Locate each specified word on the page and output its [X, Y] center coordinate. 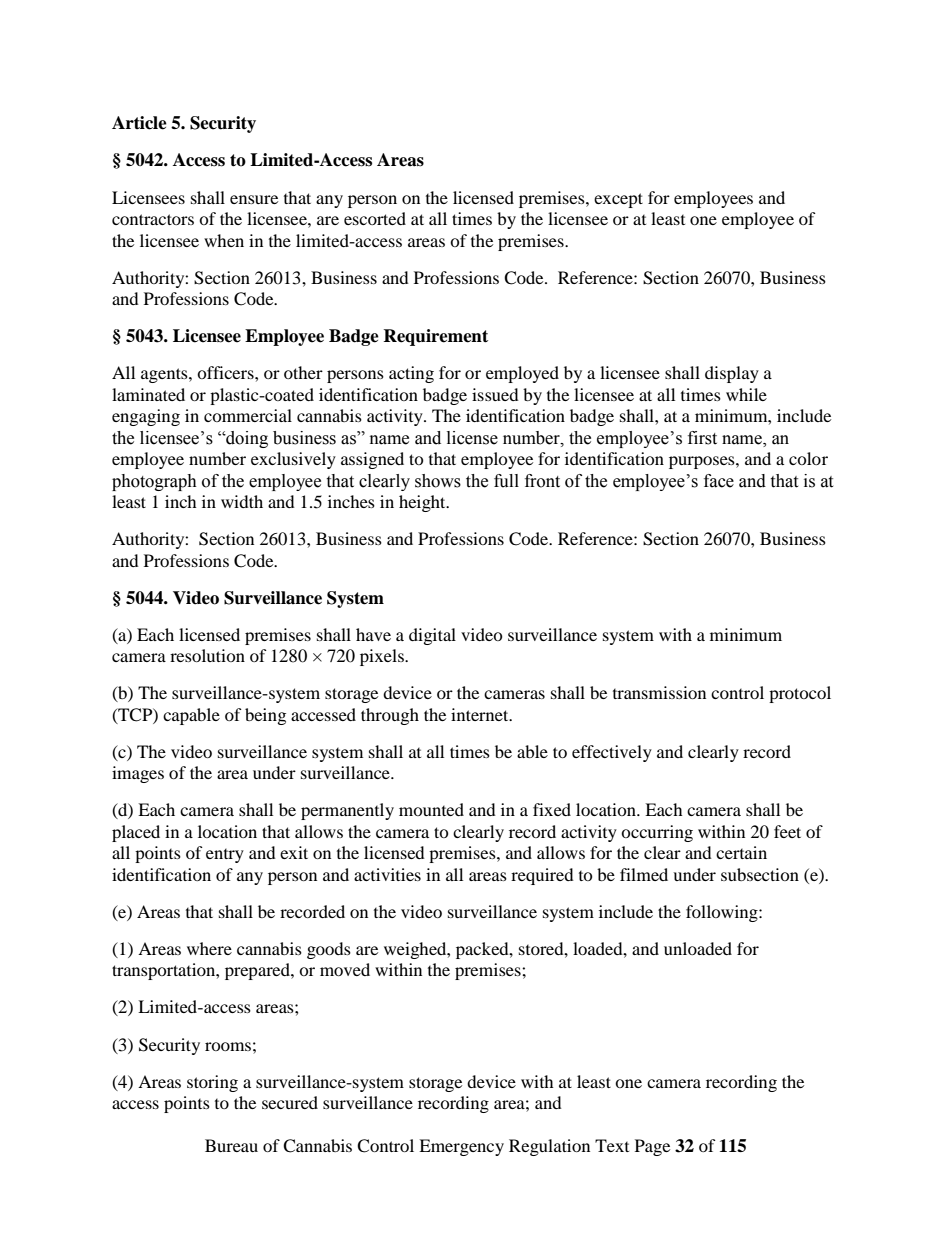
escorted [375, 218]
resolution [207, 655]
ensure [254, 199]
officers [226, 372]
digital [432, 636]
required [542, 876]
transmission [659, 692]
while [746, 394]
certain [741, 852]
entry [225, 856]
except [618, 200]
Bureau [231, 1145]
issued [495, 394]
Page [652, 1147]
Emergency [461, 1147]
